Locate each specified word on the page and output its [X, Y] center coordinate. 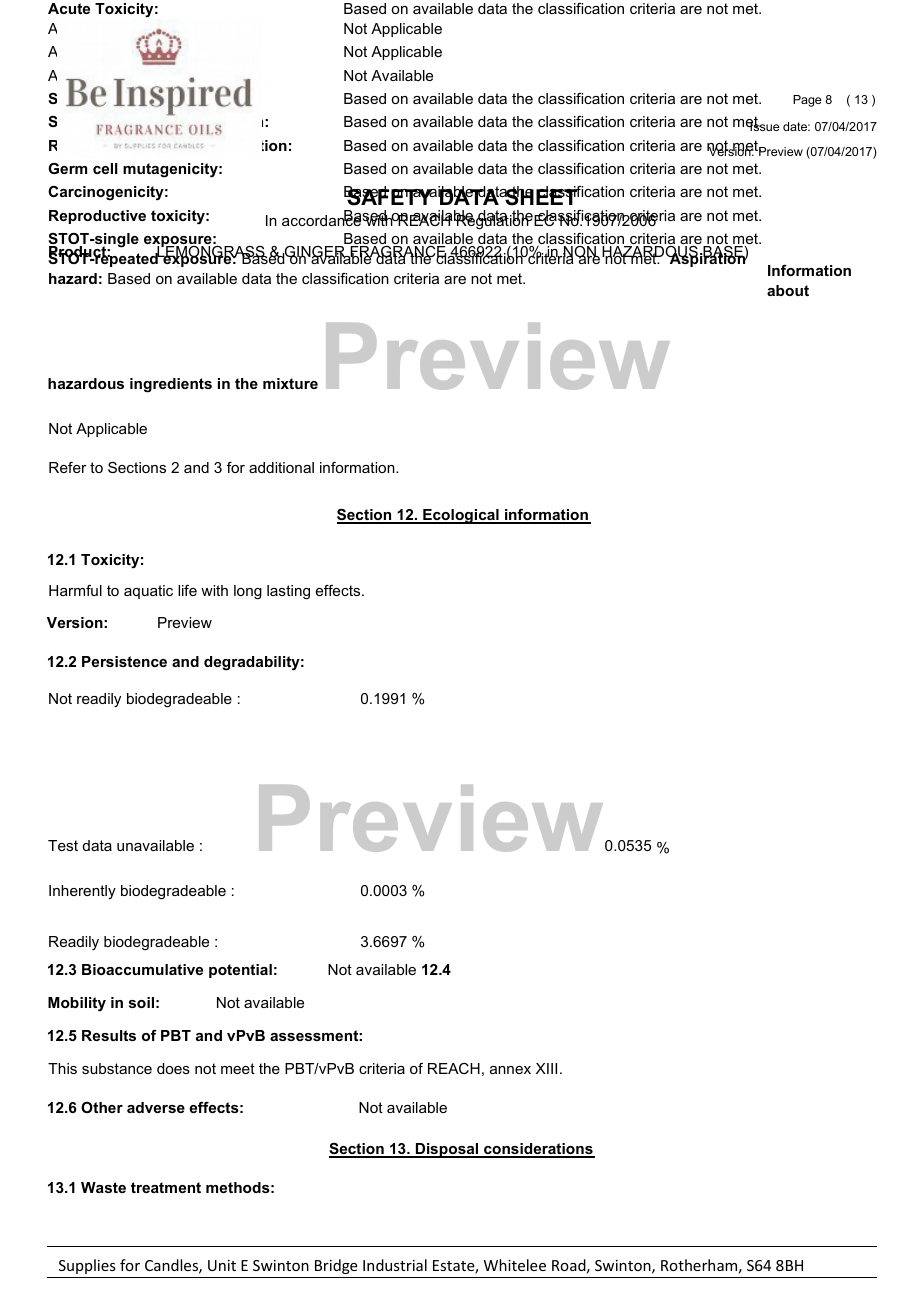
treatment [166, 1187]
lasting [288, 592]
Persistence [124, 661]
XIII [546, 1068]
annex [510, 1070]
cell [105, 168]
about [788, 290]
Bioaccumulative [142, 969]
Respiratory [92, 145]
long [248, 592]
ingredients [171, 385]
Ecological [461, 516]
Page [807, 101]
